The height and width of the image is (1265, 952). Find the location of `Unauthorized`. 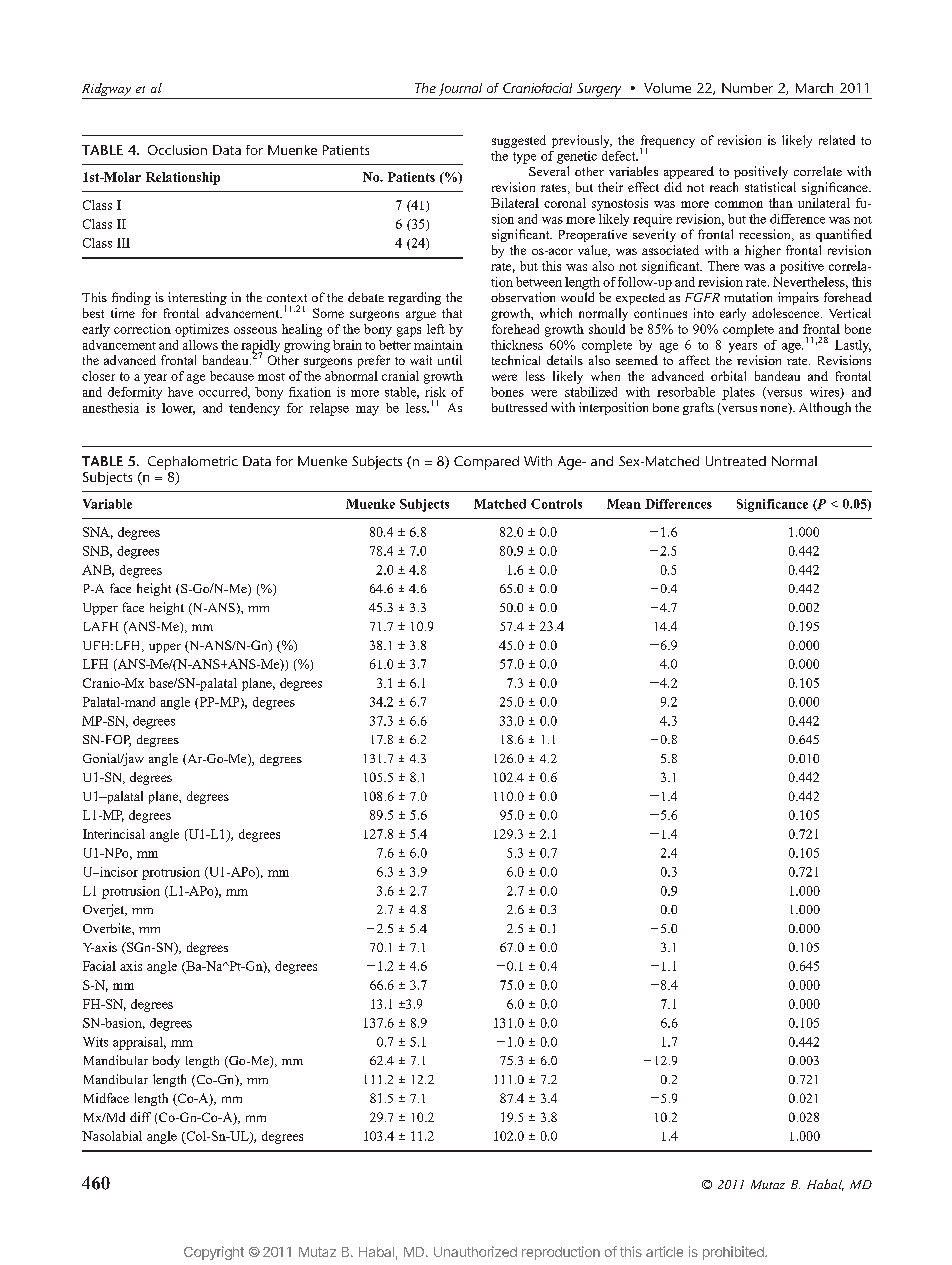

Unauthorized is located at coordinates (475, 1251).
